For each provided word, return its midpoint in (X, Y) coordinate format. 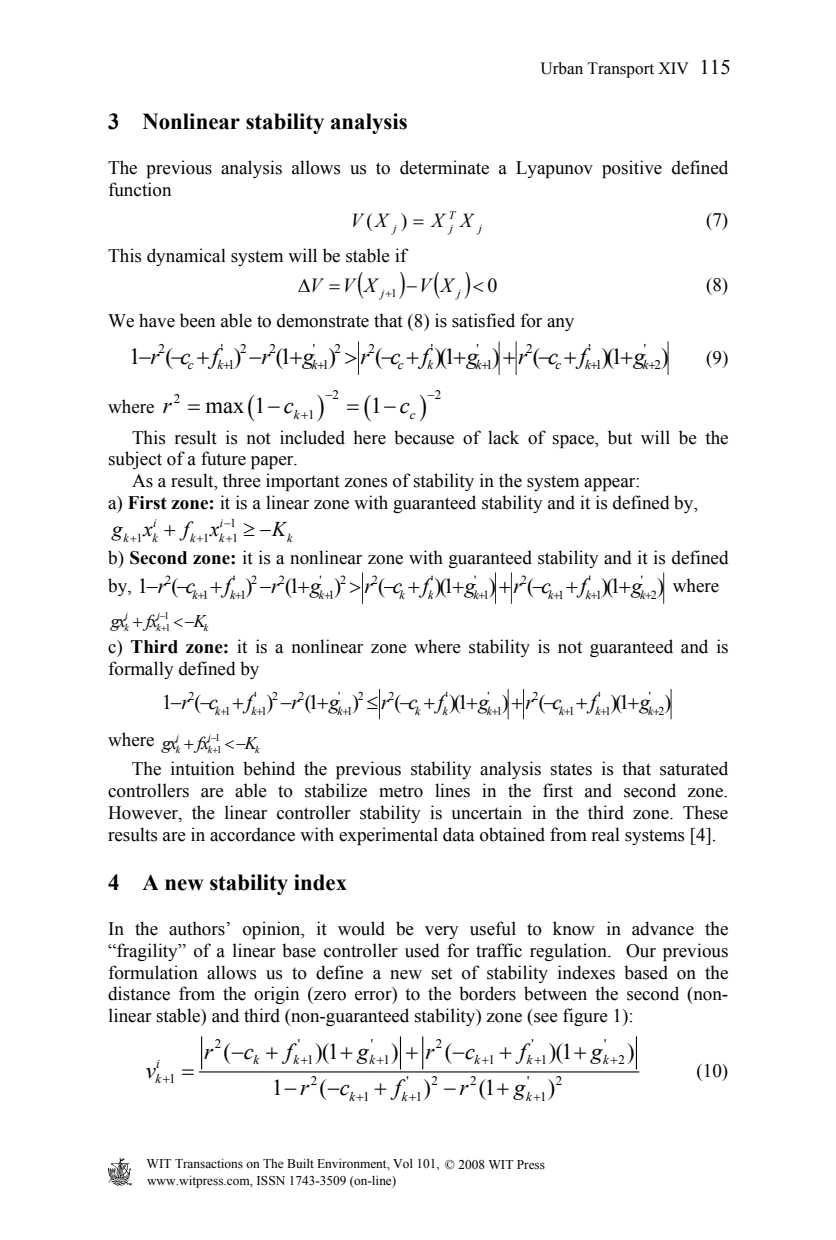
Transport (620, 70)
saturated (694, 768)
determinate (444, 167)
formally (141, 670)
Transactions (209, 1163)
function (139, 189)
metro (401, 792)
